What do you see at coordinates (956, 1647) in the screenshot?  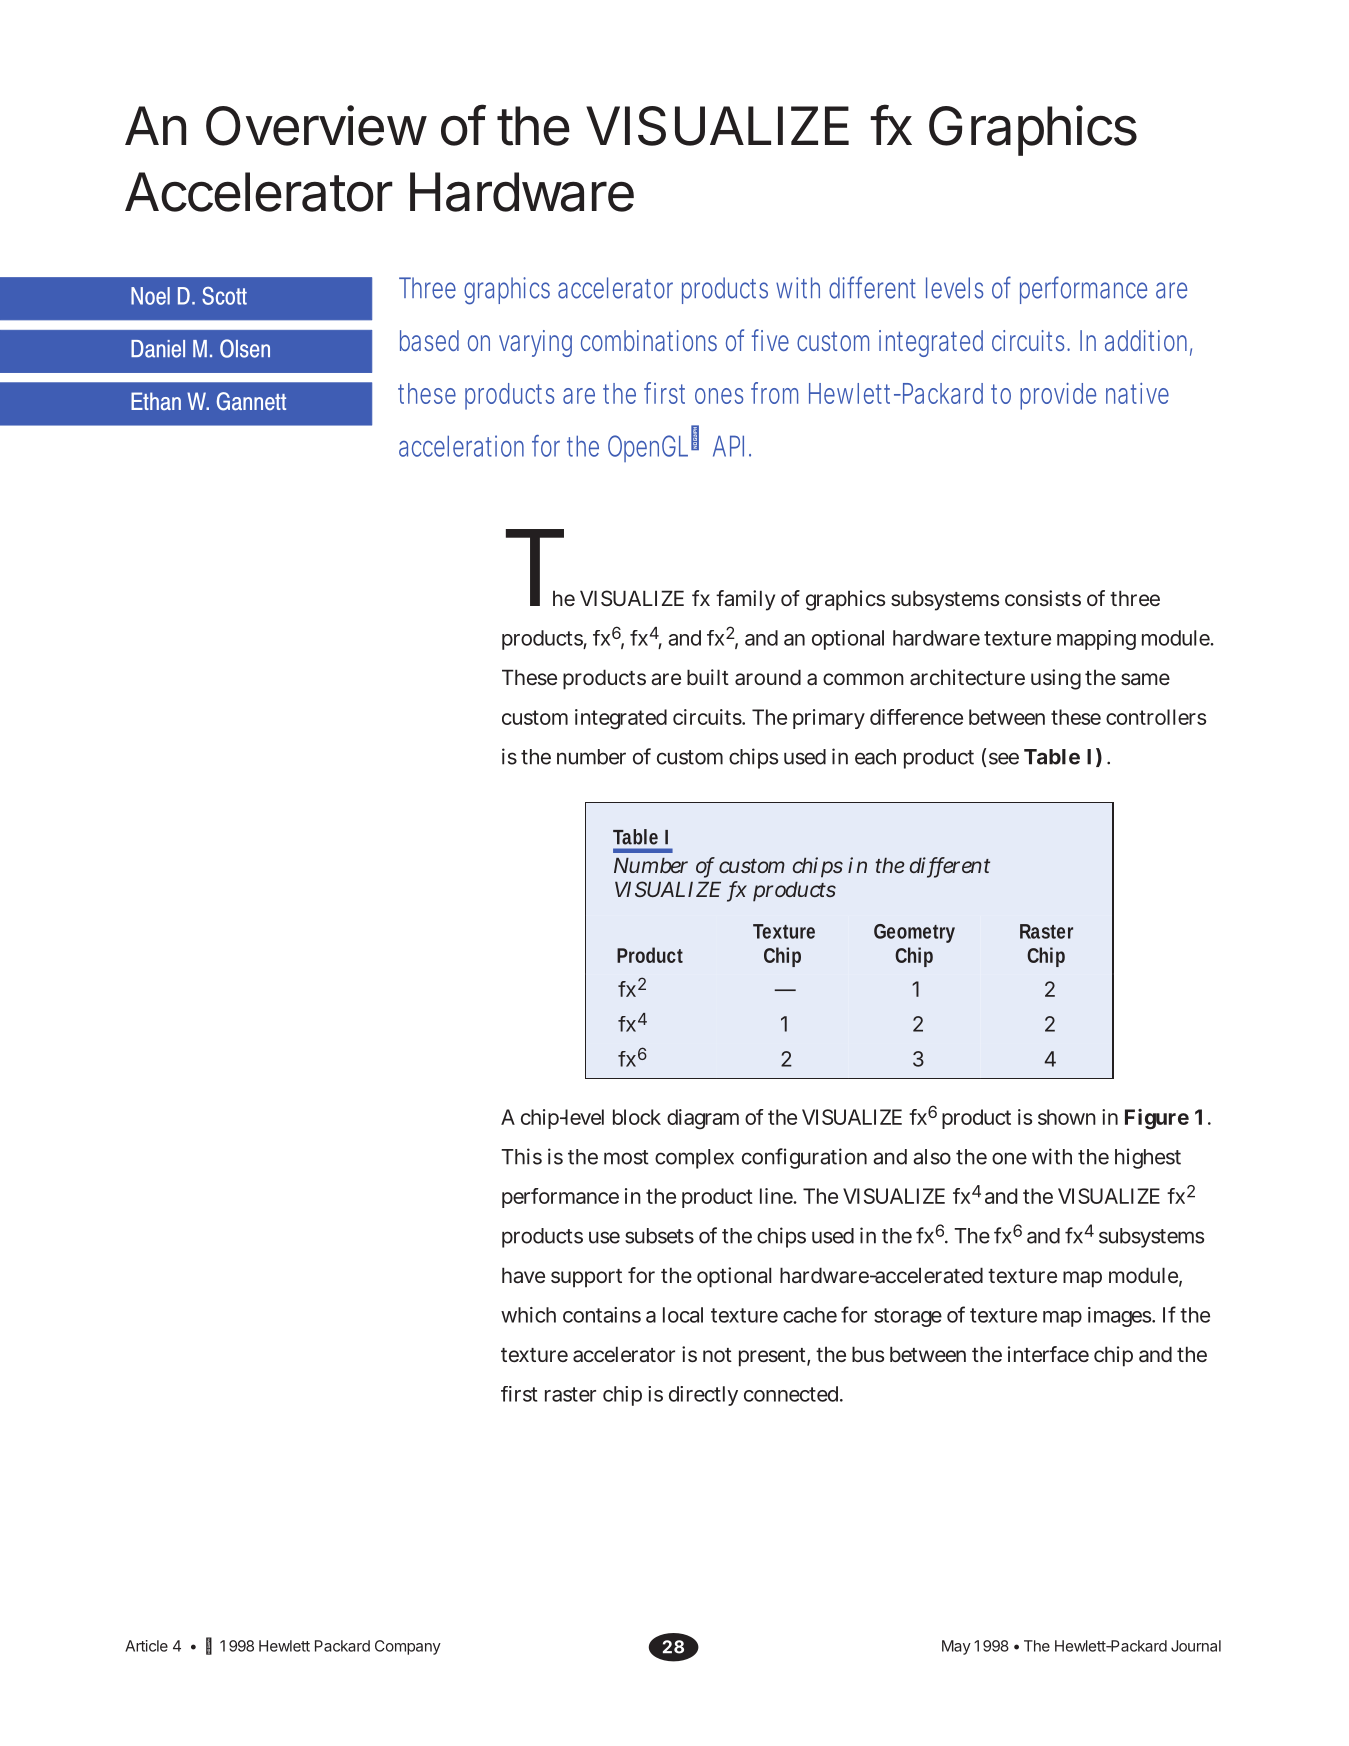 I see `May` at bounding box center [956, 1647].
